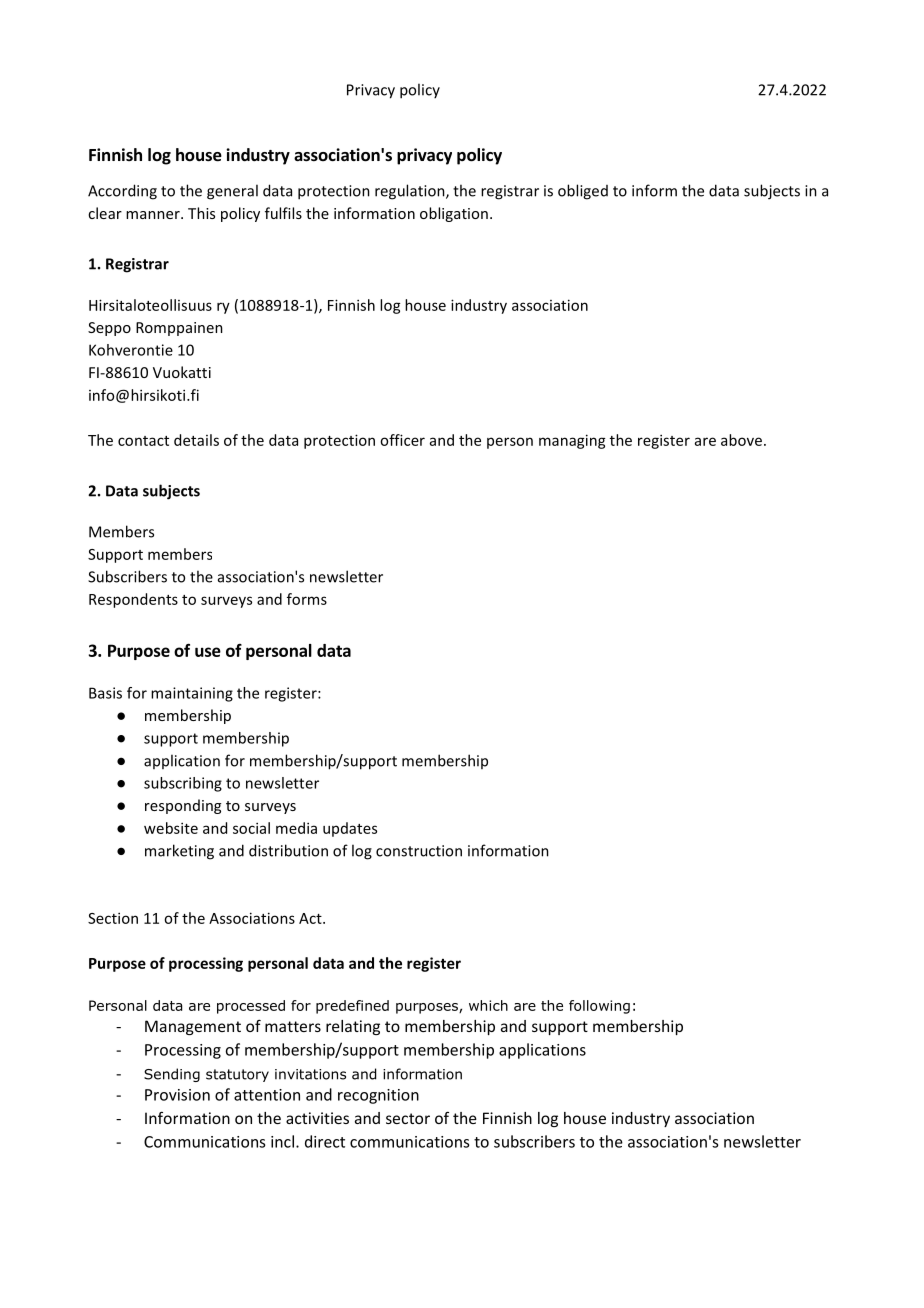  I want to click on forms, so click(307, 599).
